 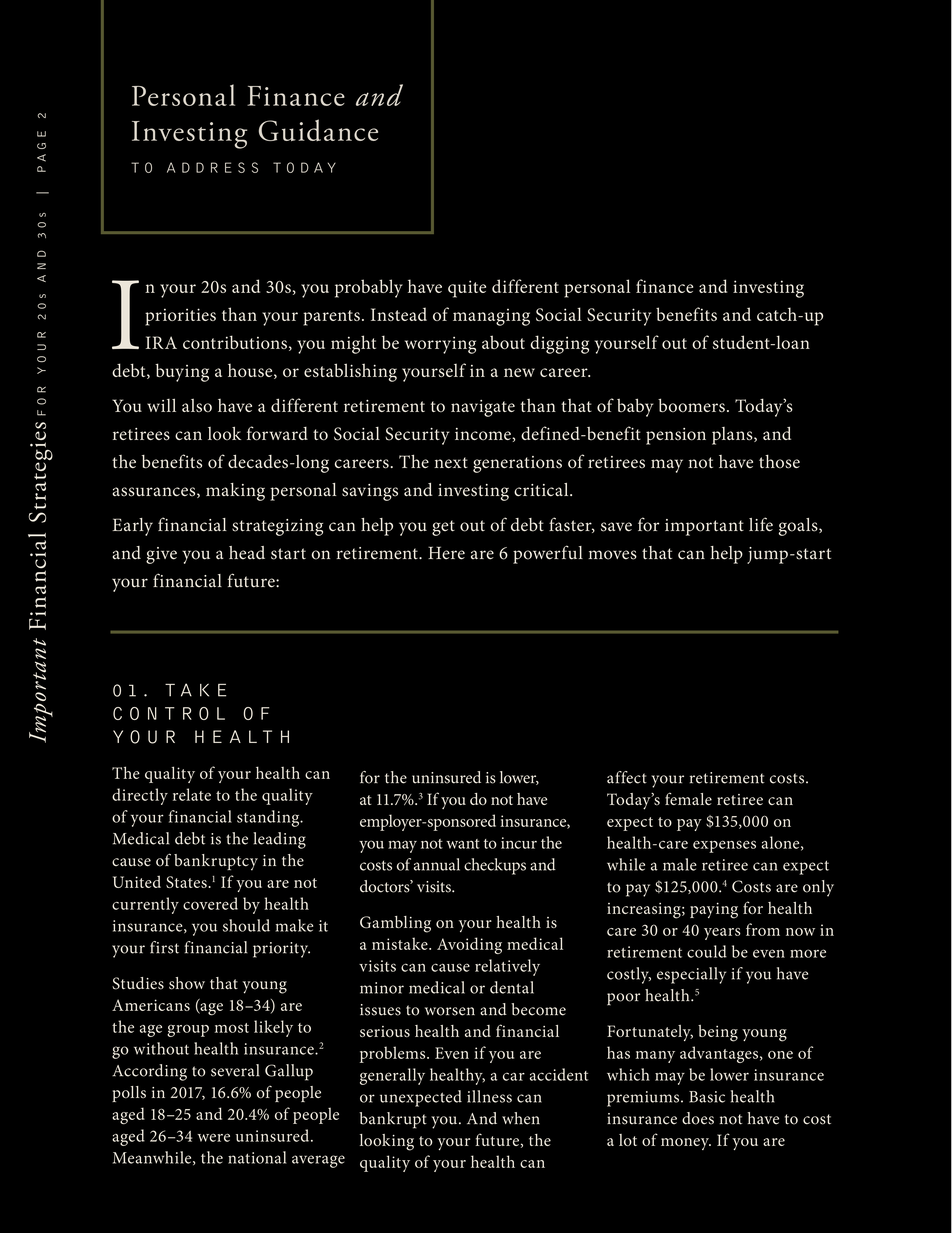 I want to click on quite, so click(x=467, y=289).
